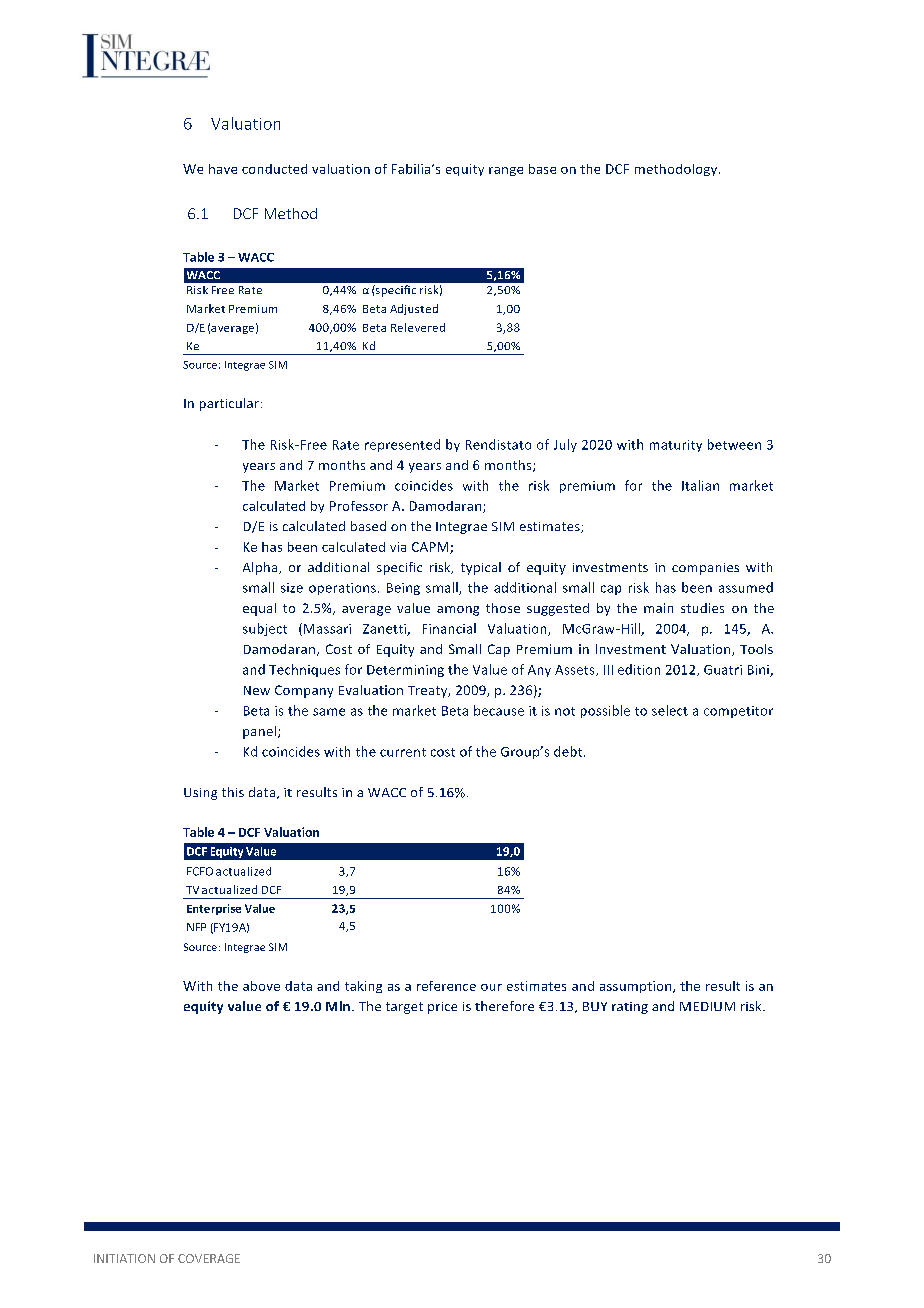 Image resolution: width=924 pixels, height=1308 pixels. Describe the element at coordinates (676, 446) in the page. I see `maturity` at that location.
